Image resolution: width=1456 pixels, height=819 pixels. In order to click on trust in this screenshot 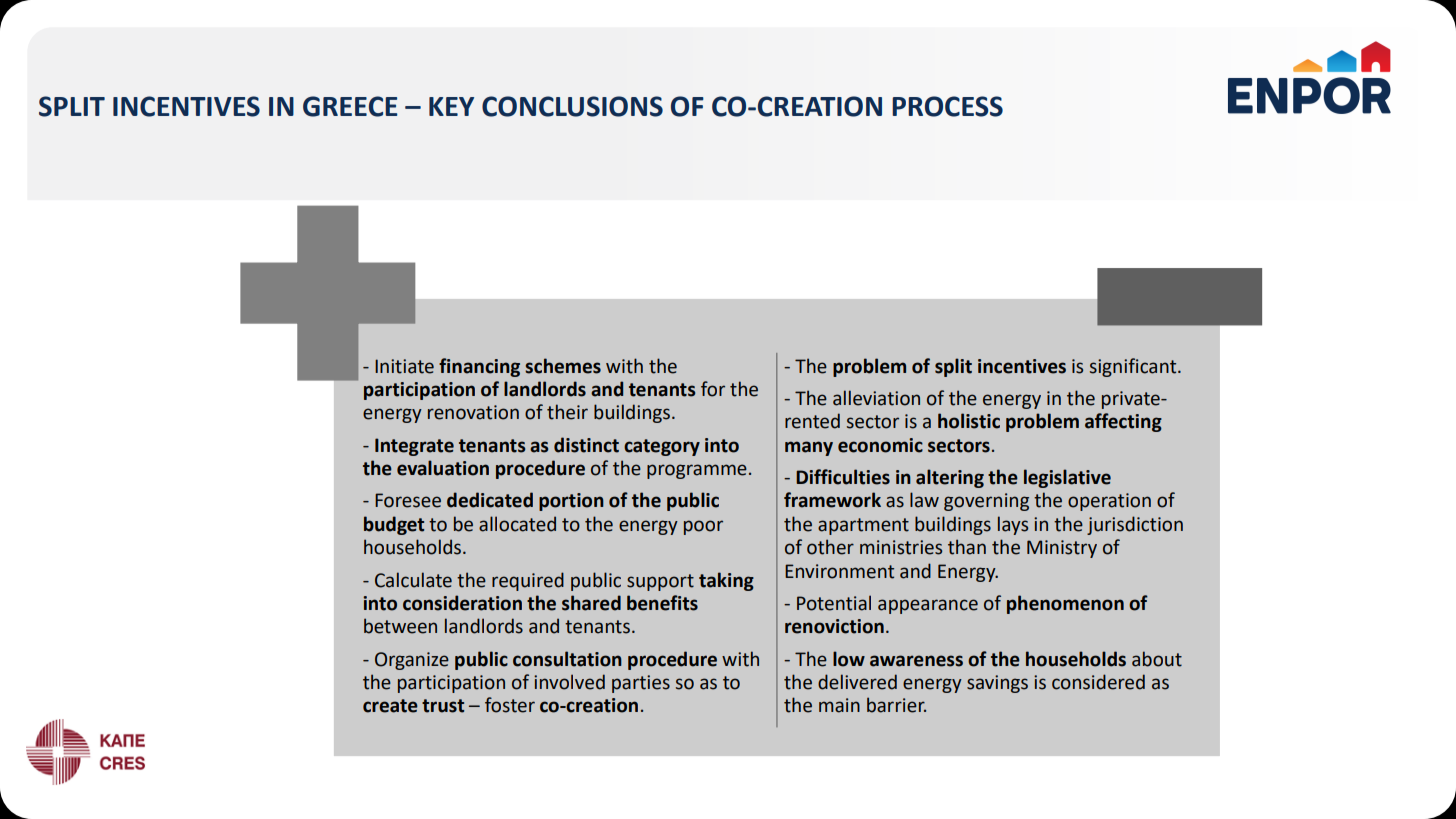, I will do `click(443, 706)`.
